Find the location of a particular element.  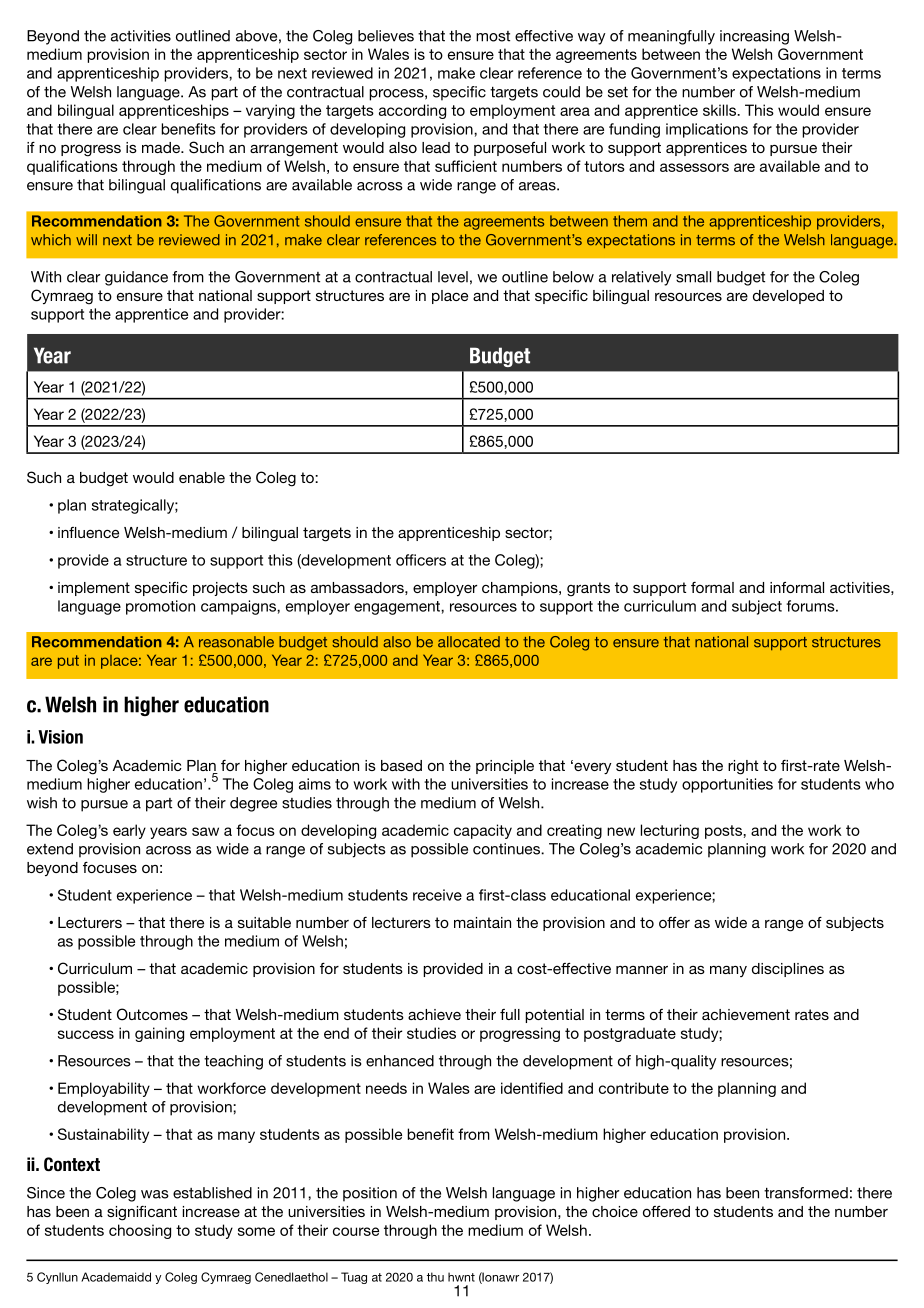

choosing is located at coordinates (140, 1231).
